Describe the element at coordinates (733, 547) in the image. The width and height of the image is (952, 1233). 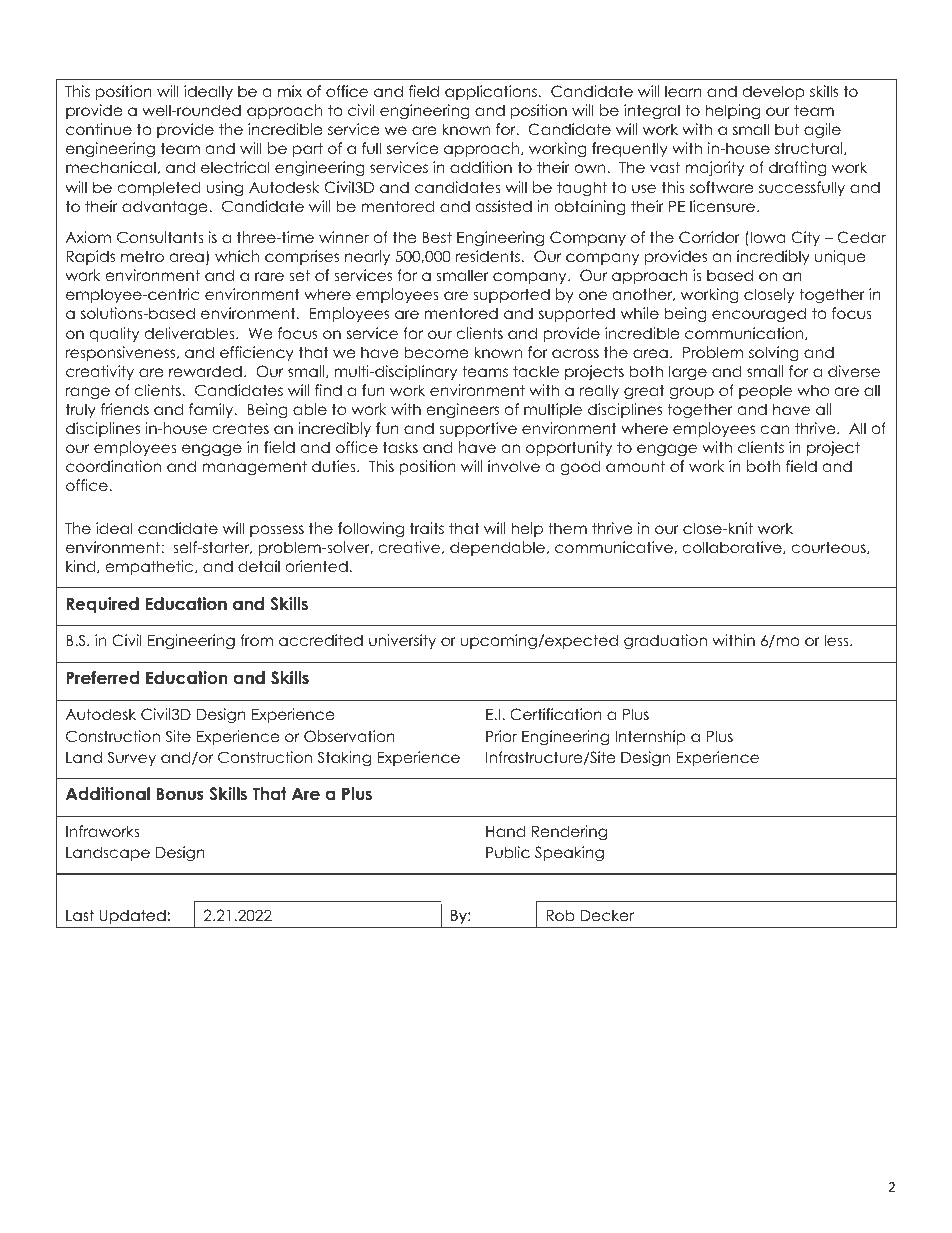
I see `collaborative` at that location.
